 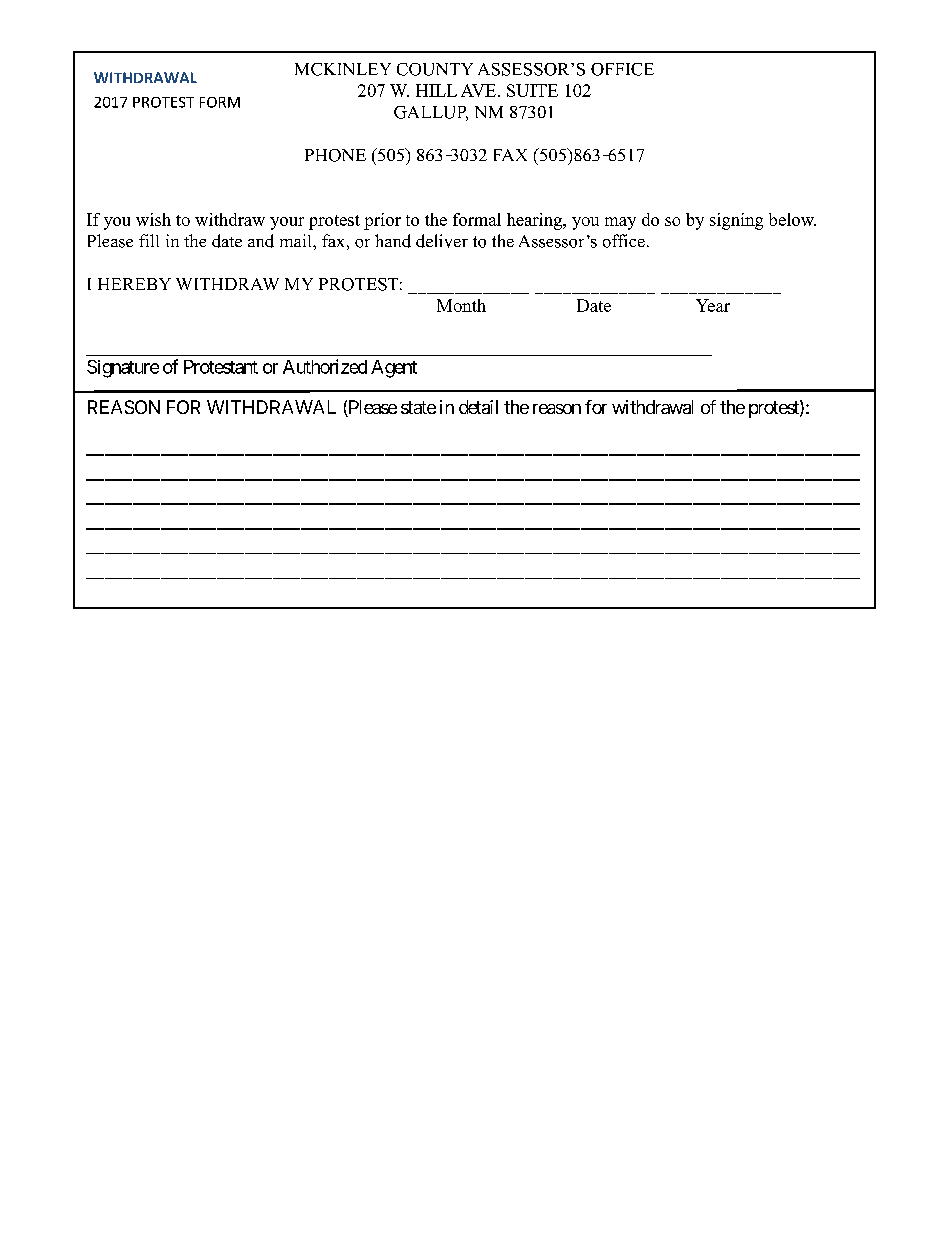 What do you see at coordinates (532, 90) in the page?
I see `SUITE` at bounding box center [532, 90].
